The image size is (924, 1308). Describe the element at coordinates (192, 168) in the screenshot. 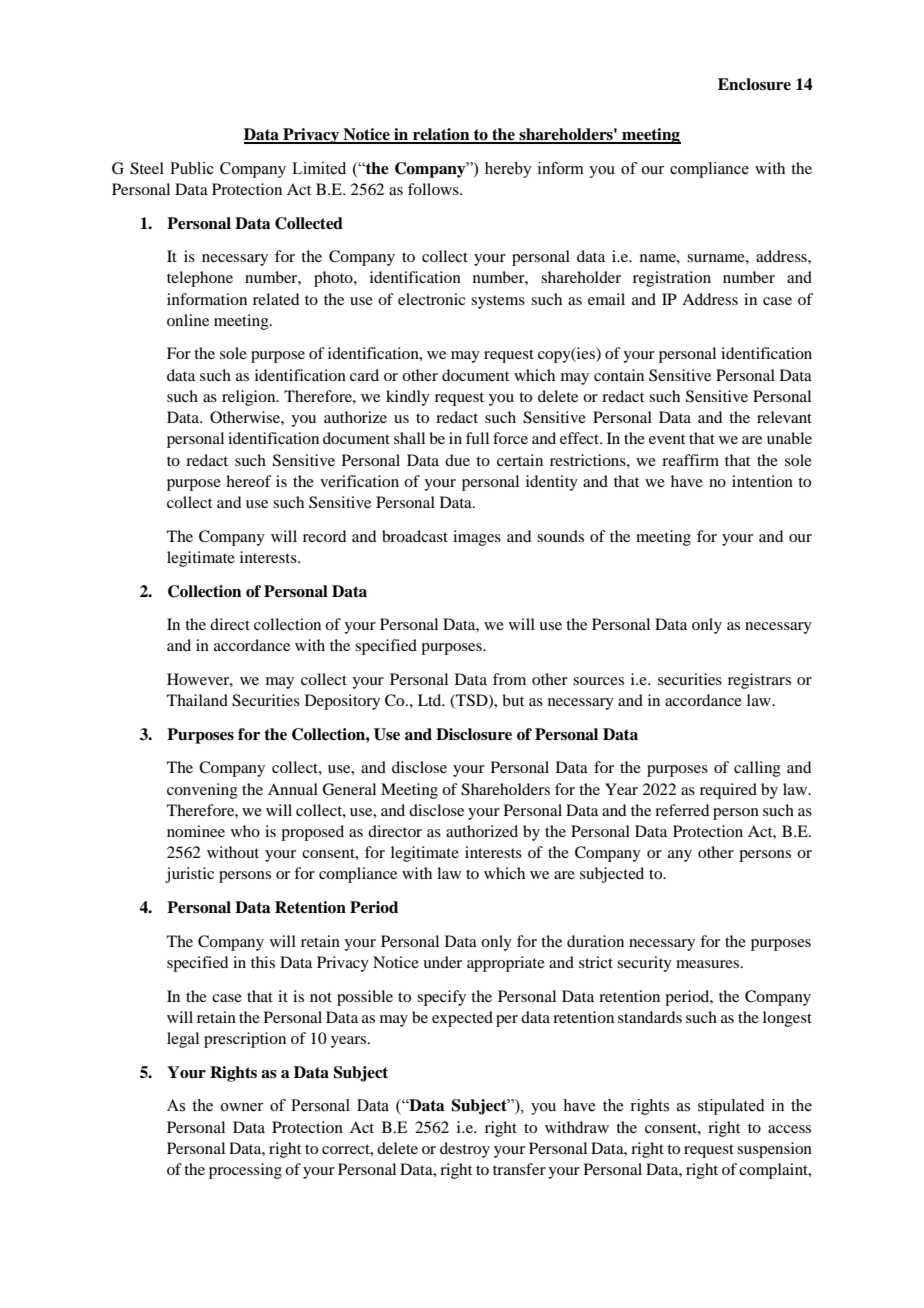

I see `Public` at that location.
